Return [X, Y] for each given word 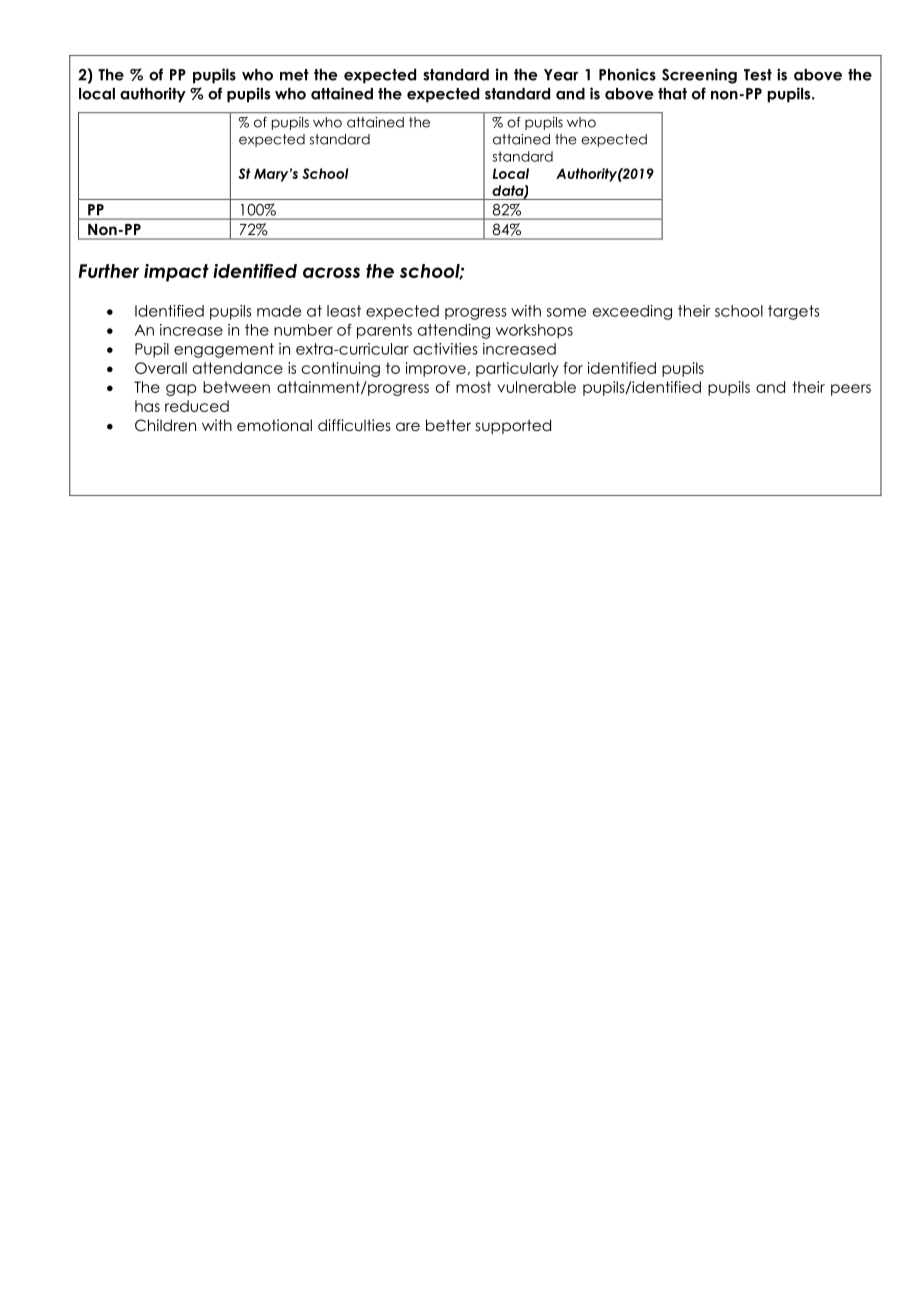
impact [176, 273]
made [279, 311]
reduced [197, 406]
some [566, 312]
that [672, 94]
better [448, 425]
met [294, 75]
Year [561, 75]
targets [794, 312]
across [331, 272]
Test [758, 75]
